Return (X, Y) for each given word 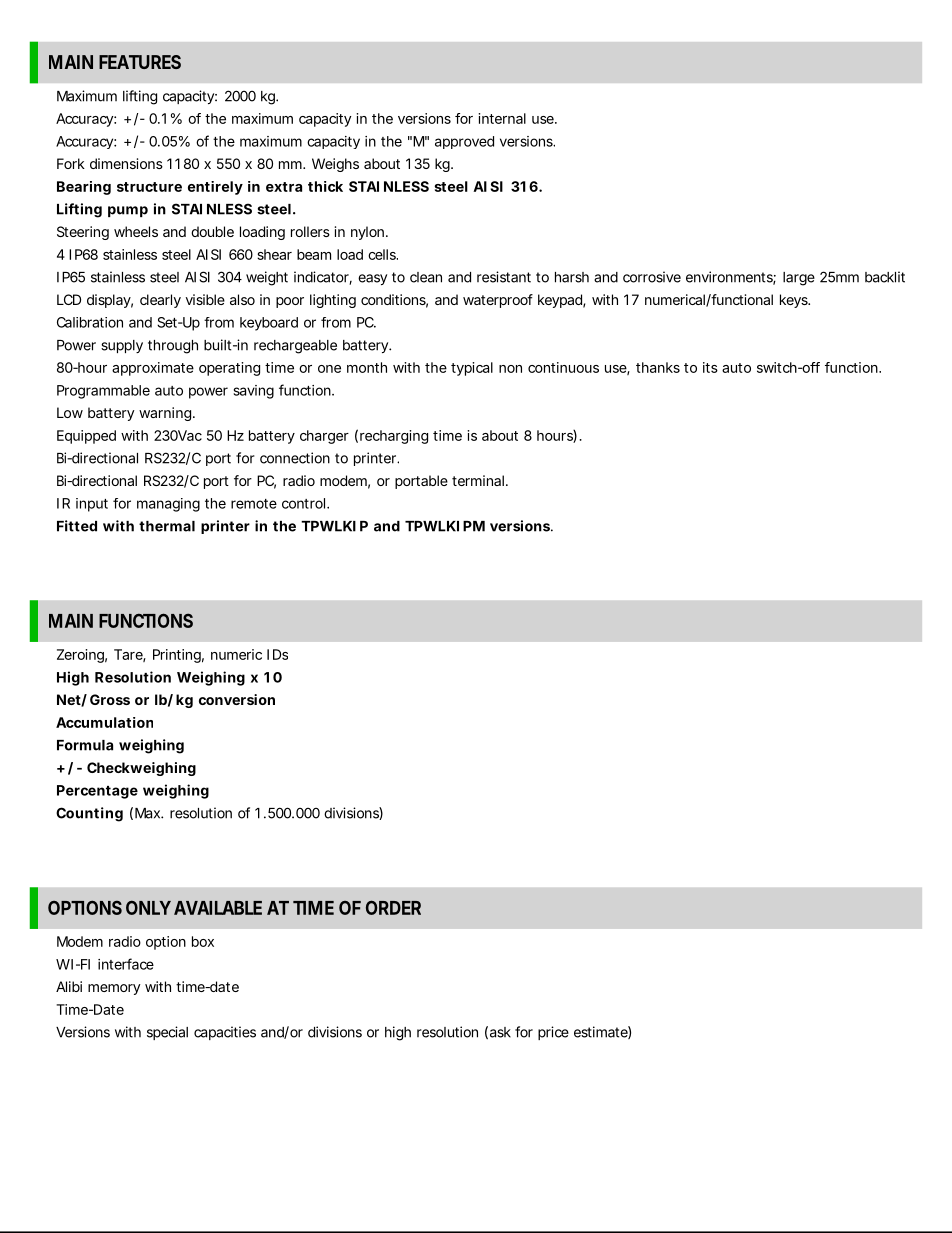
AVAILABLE (218, 908)
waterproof (498, 301)
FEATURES (140, 62)
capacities (225, 1033)
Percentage (97, 792)
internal (502, 118)
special (167, 1033)
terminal (478, 480)
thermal (167, 526)
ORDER (393, 907)
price (553, 1033)
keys (795, 301)
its (710, 367)
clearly (160, 301)
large (799, 279)
